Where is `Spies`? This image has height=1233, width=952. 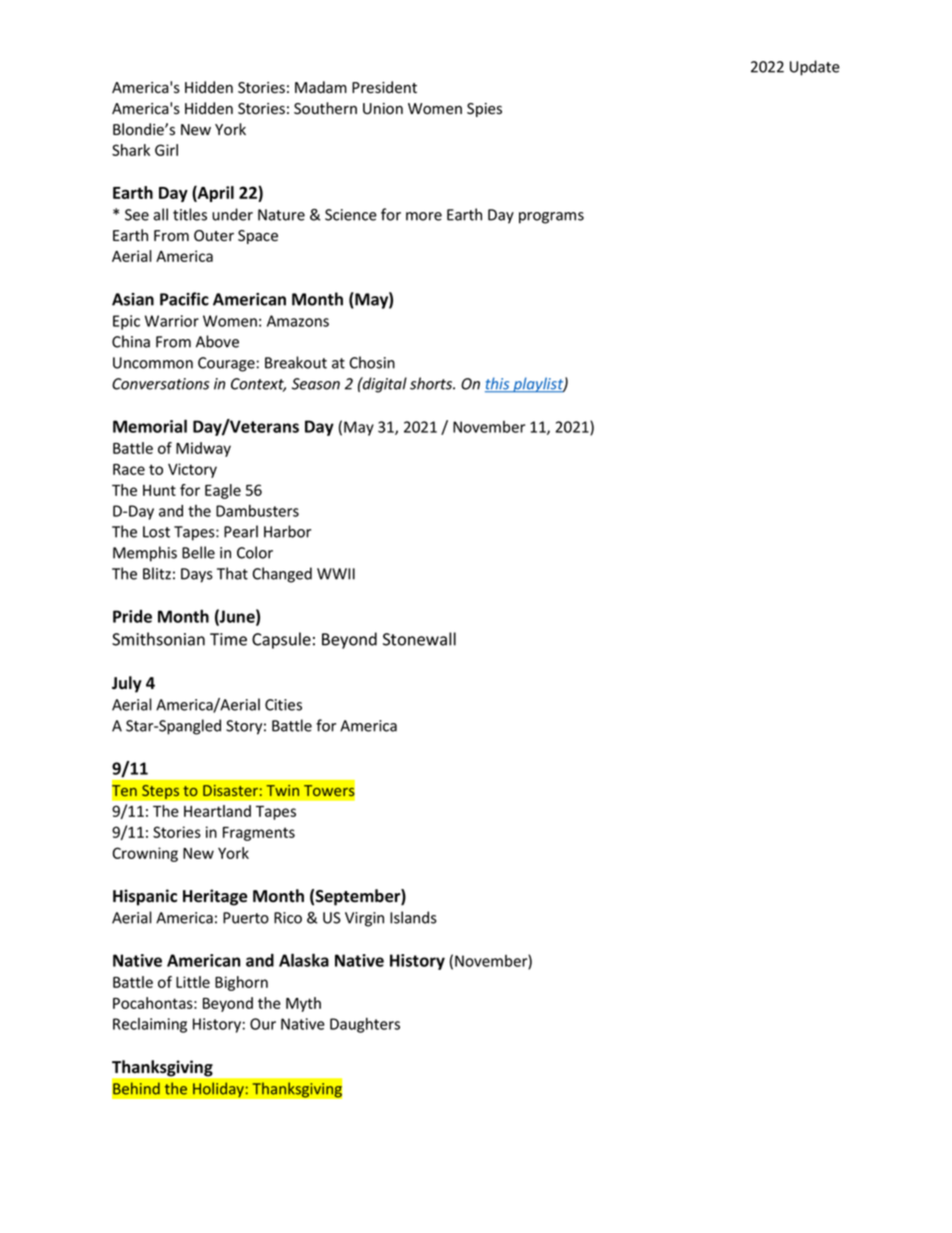 Spies is located at coordinates (484, 110).
